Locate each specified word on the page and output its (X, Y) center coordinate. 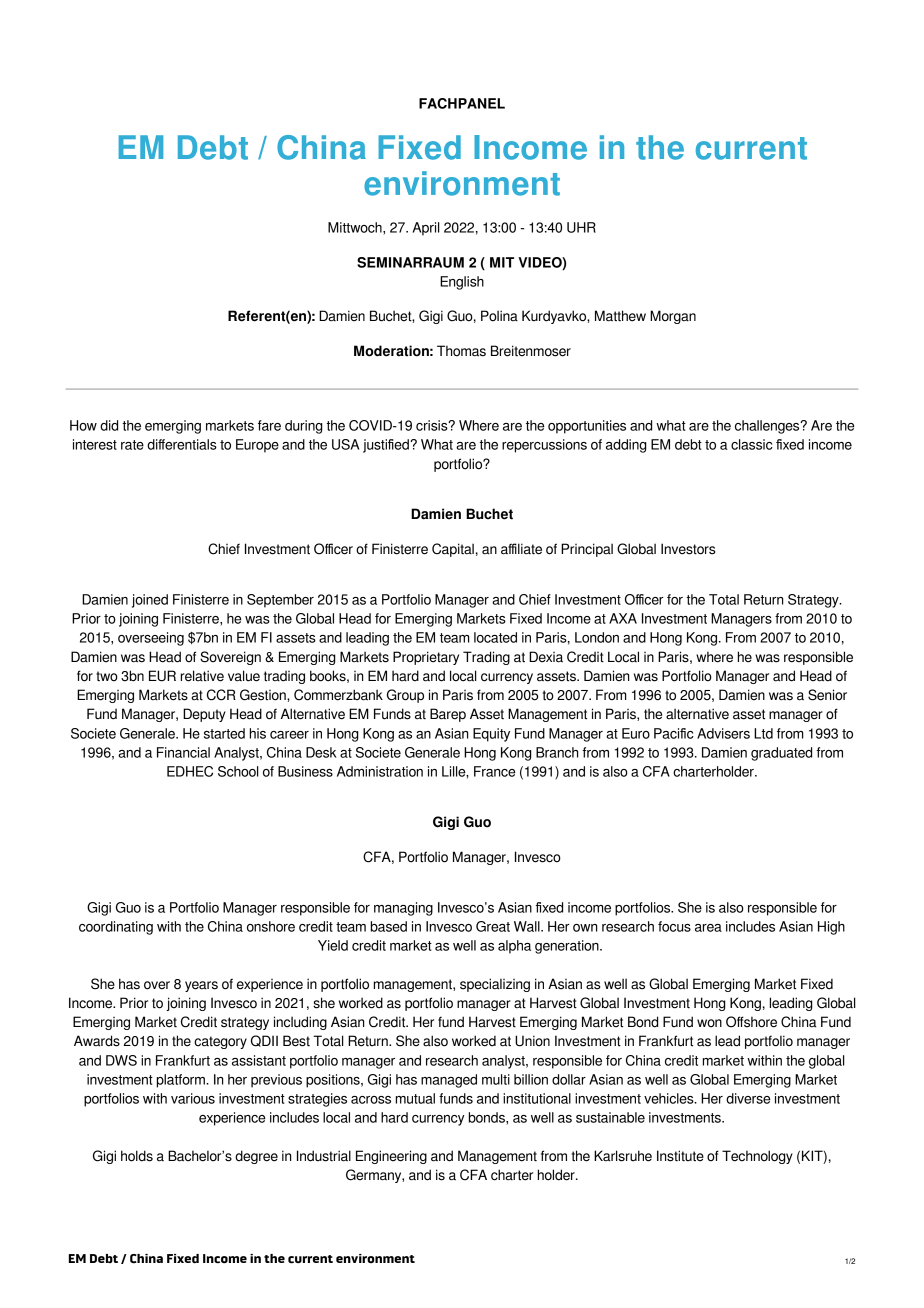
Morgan (673, 317)
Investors (688, 549)
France (494, 771)
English (462, 283)
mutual (415, 1098)
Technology (757, 1157)
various (193, 1098)
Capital (453, 550)
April (426, 229)
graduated (781, 754)
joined (150, 601)
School (238, 771)
